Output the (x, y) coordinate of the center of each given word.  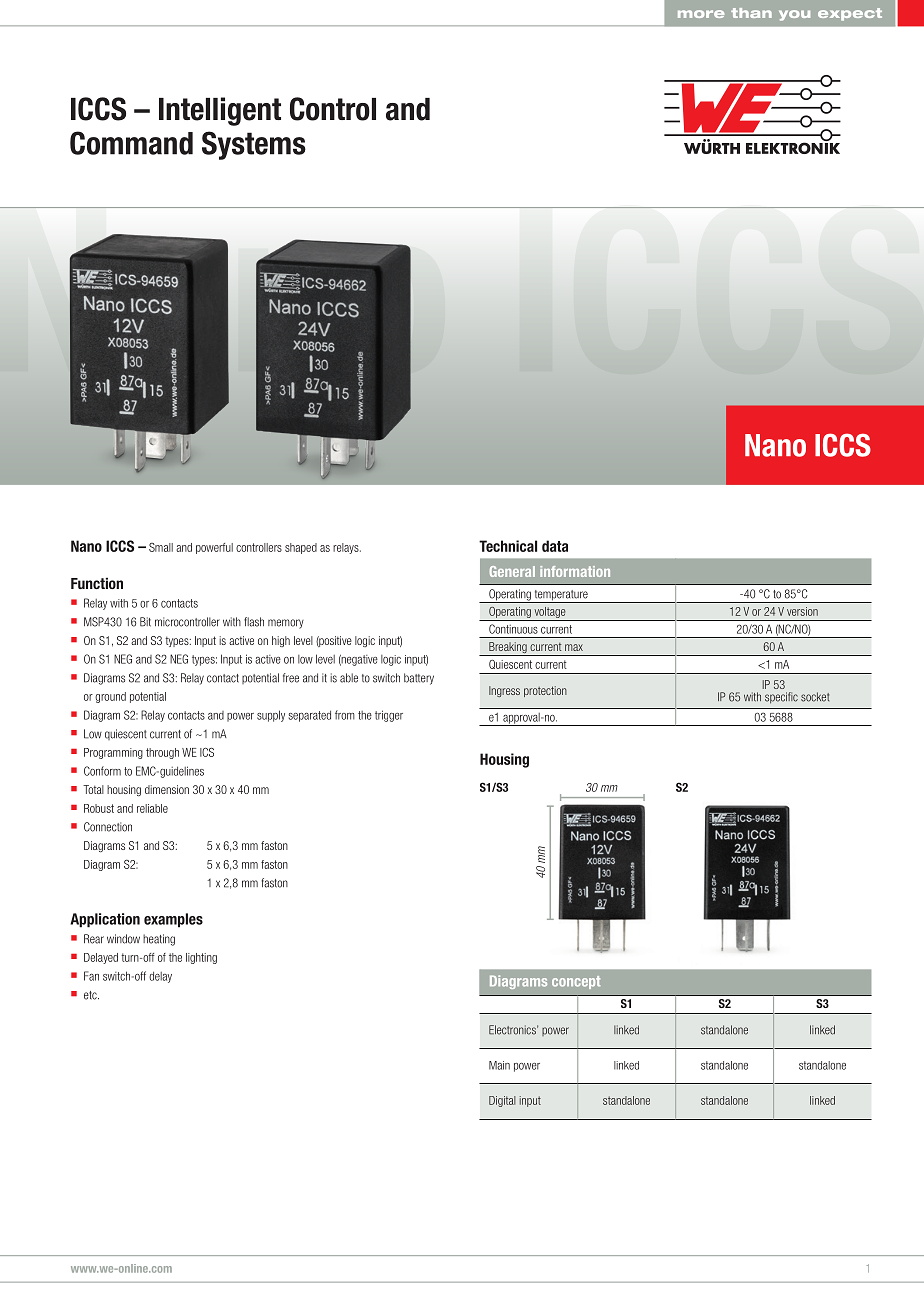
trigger (389, 716)
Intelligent (220, 111)
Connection (108, 827)
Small (161, 547)
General (512, 571)
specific (781, 698)
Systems (254, 145)
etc (91, 995)
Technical (508, 546)
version (802, 611)
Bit (145, 622)
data (555, 546)
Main (499, 1065)
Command (131, 143)
